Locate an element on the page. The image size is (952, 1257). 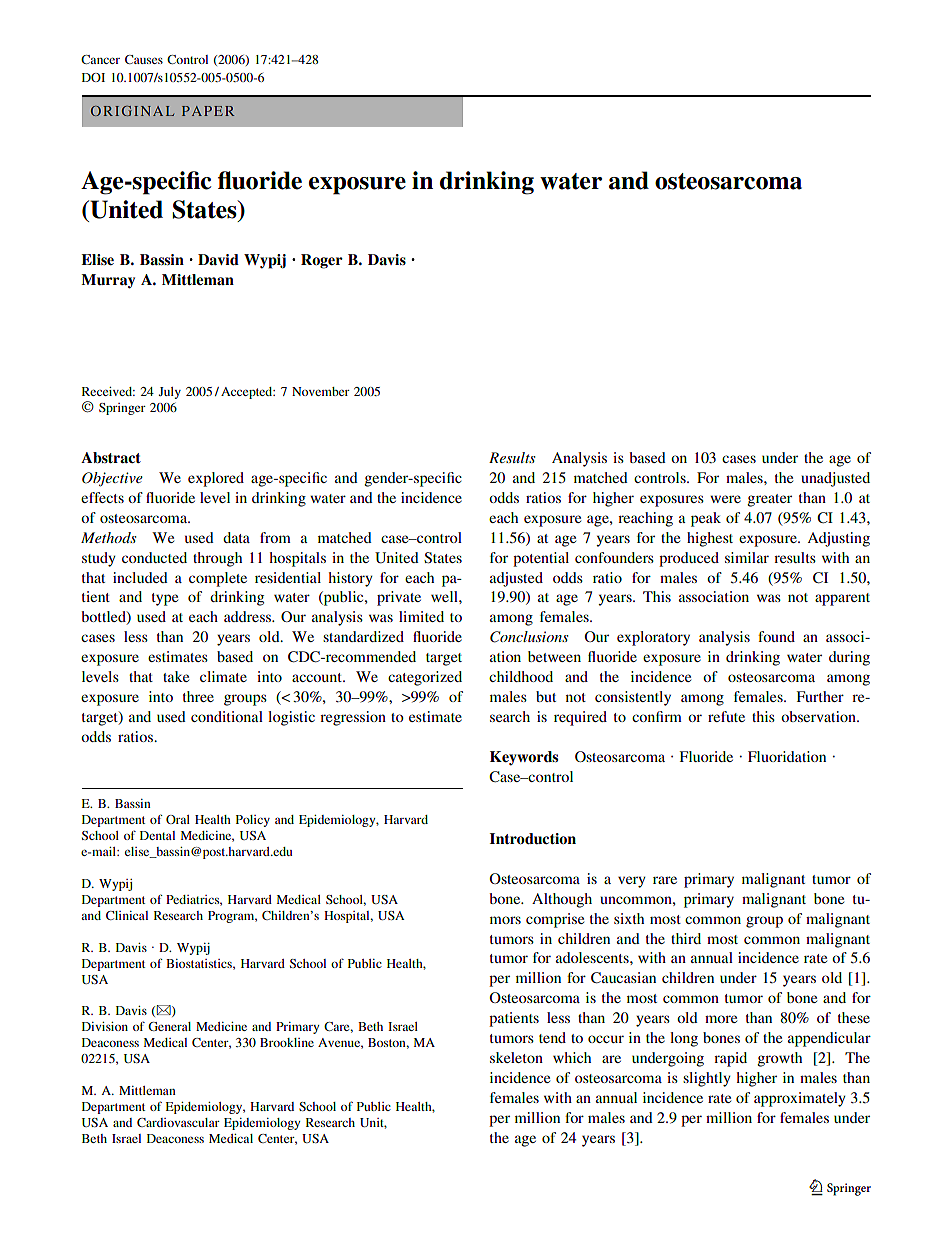
three is located at coordinates (198, 696).
